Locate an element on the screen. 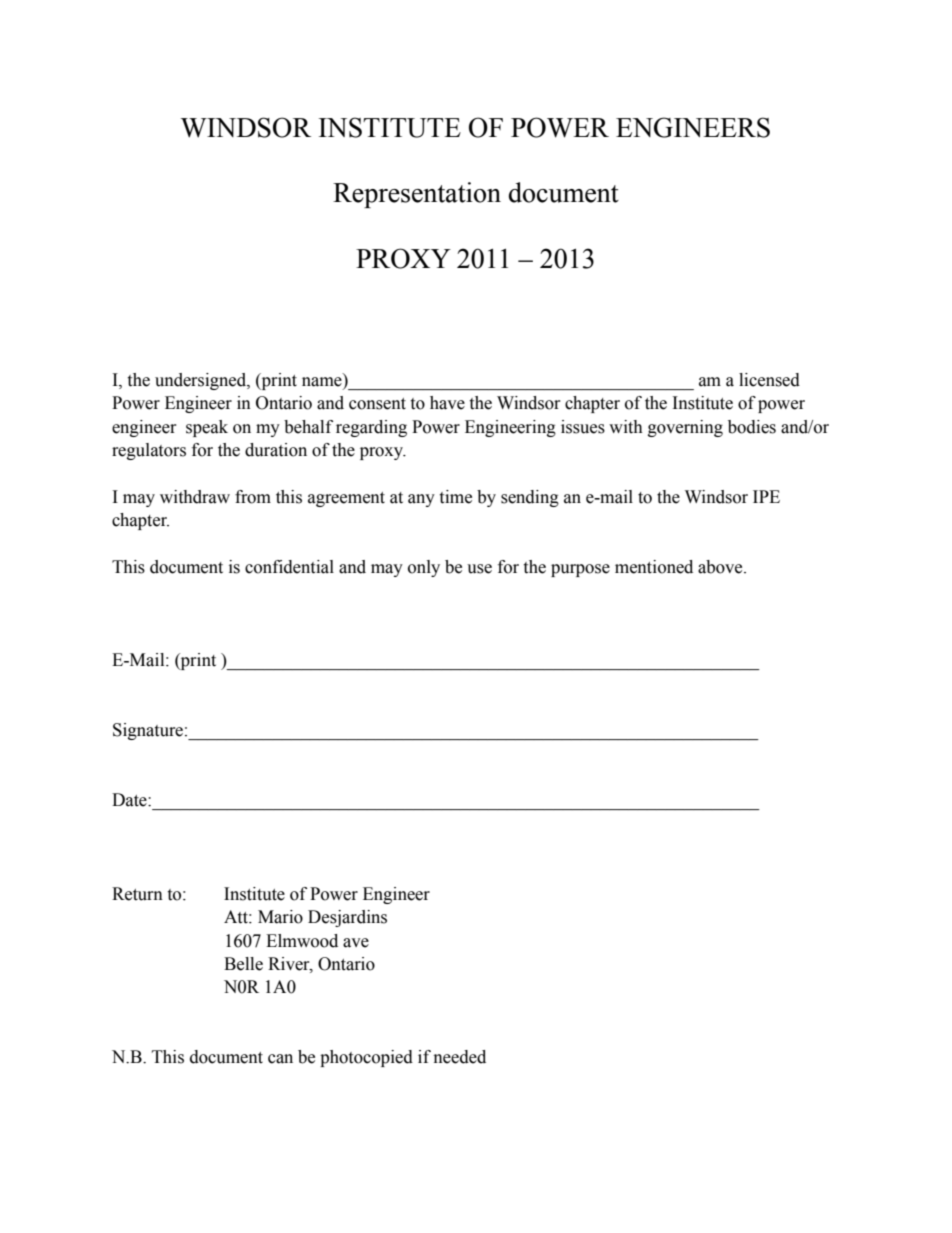  use is located at coordinates (479, 569).
